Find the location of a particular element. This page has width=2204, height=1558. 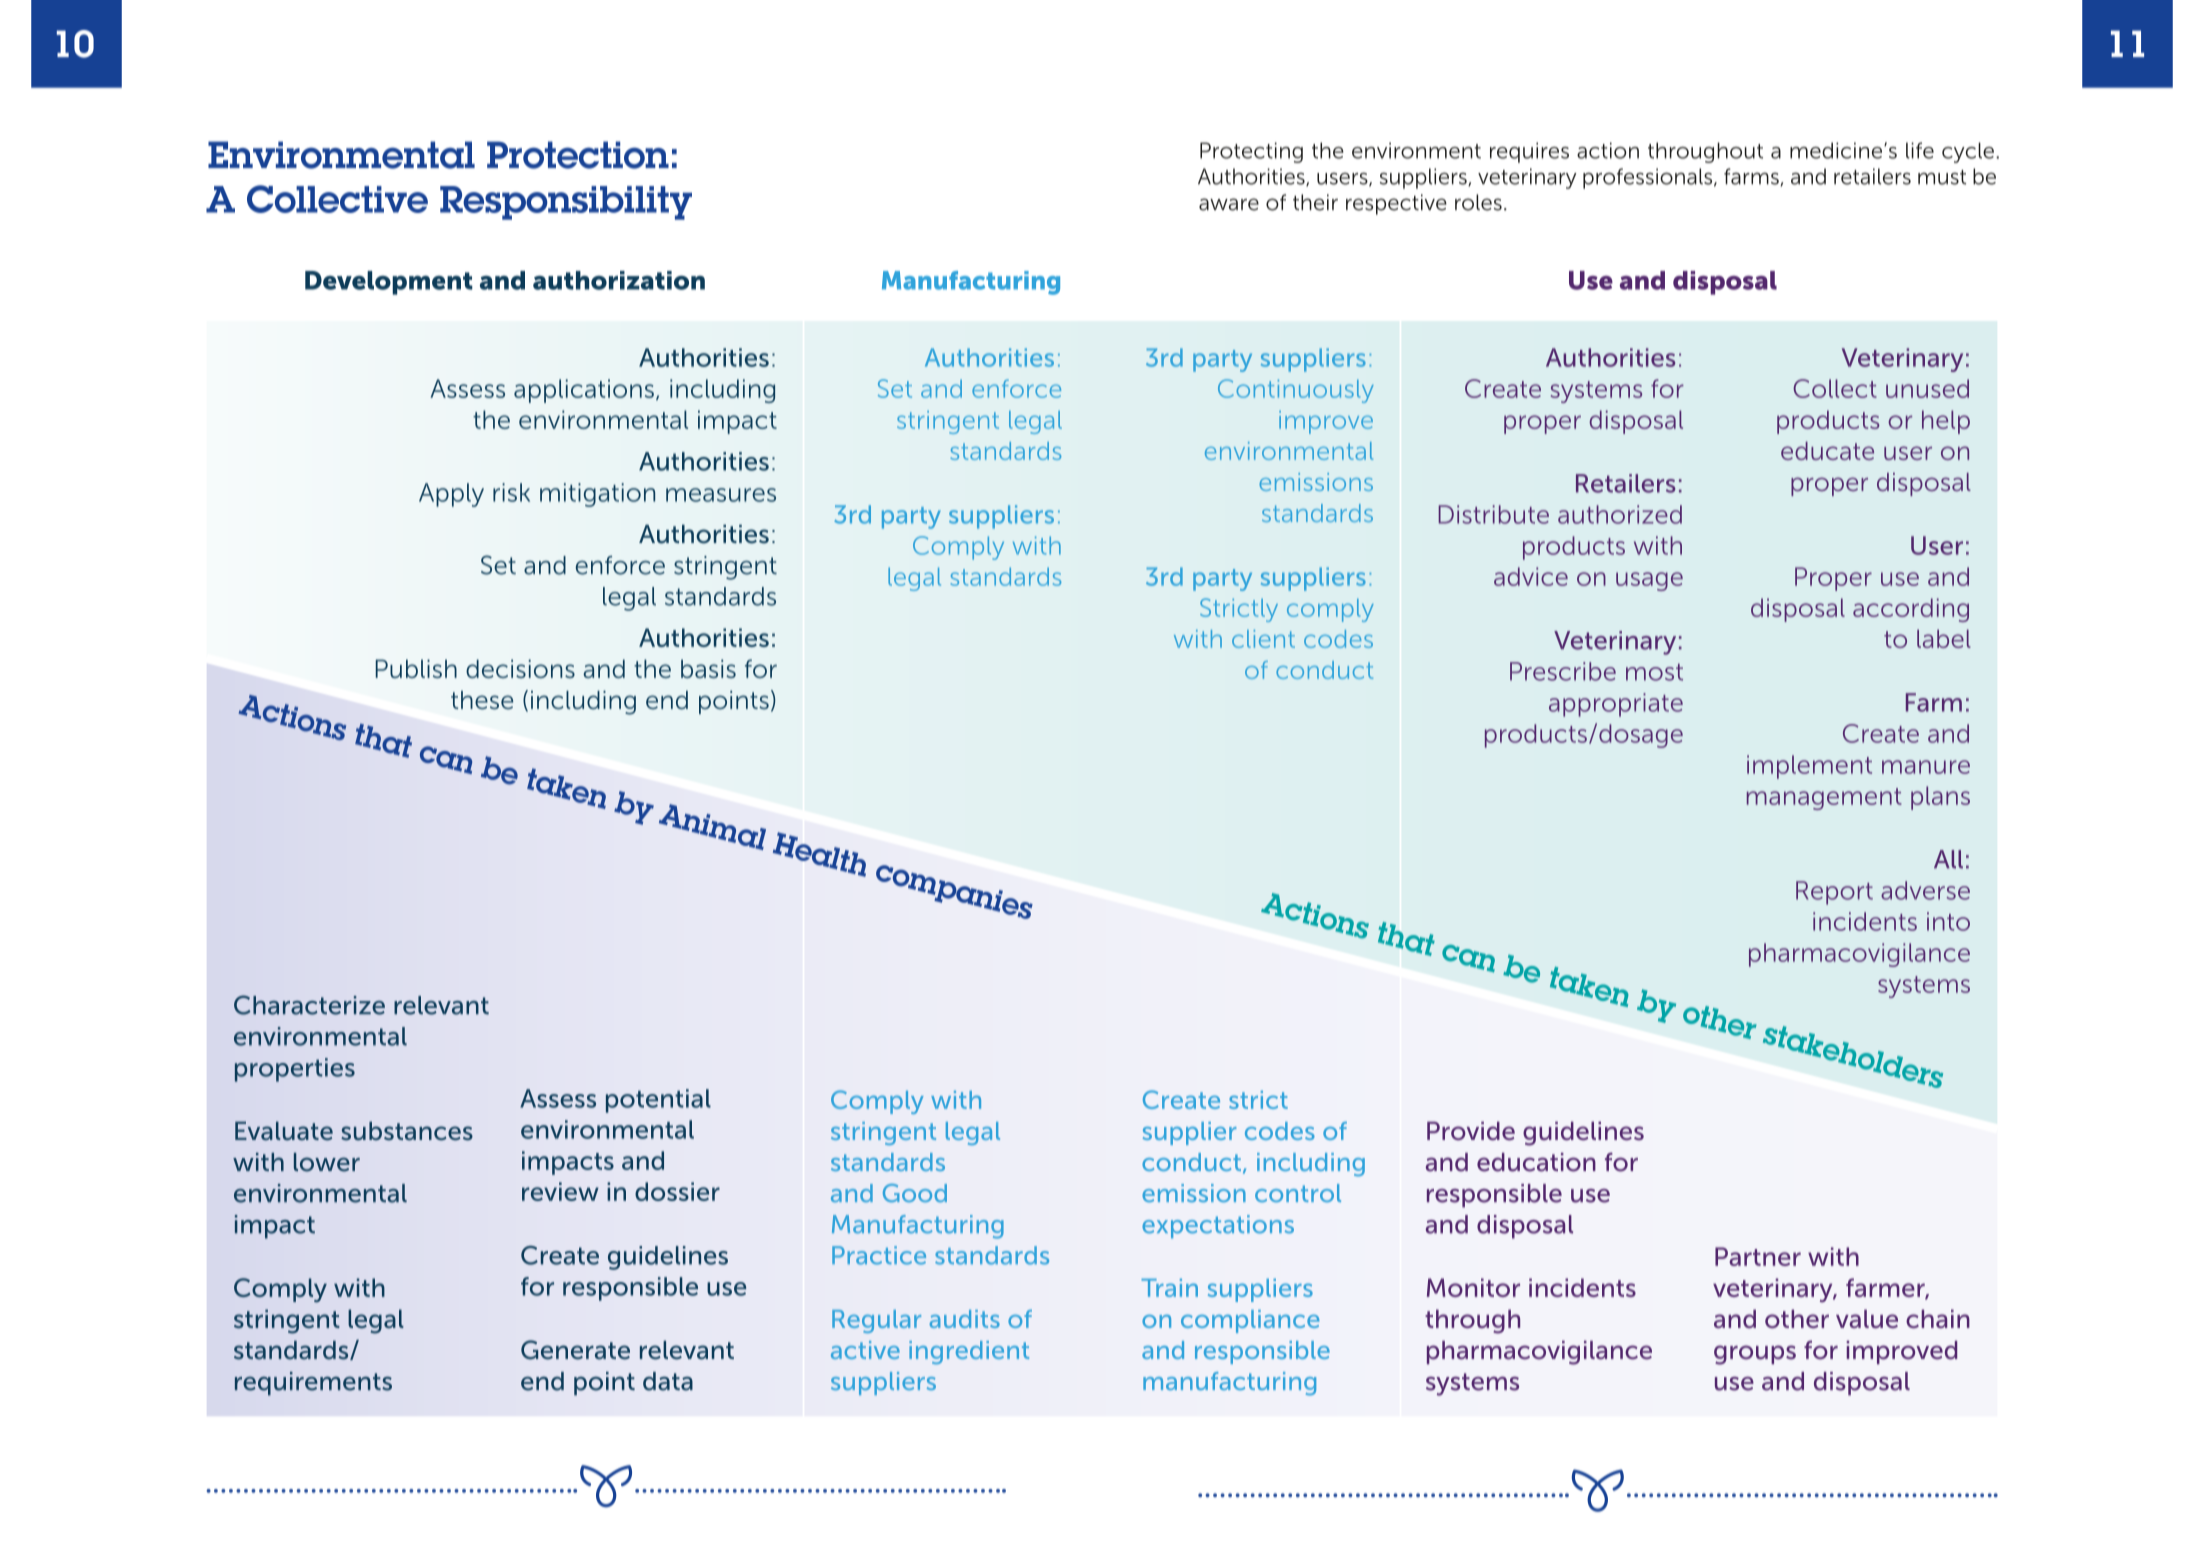

Generate is located at coordinates (575, 1350).
